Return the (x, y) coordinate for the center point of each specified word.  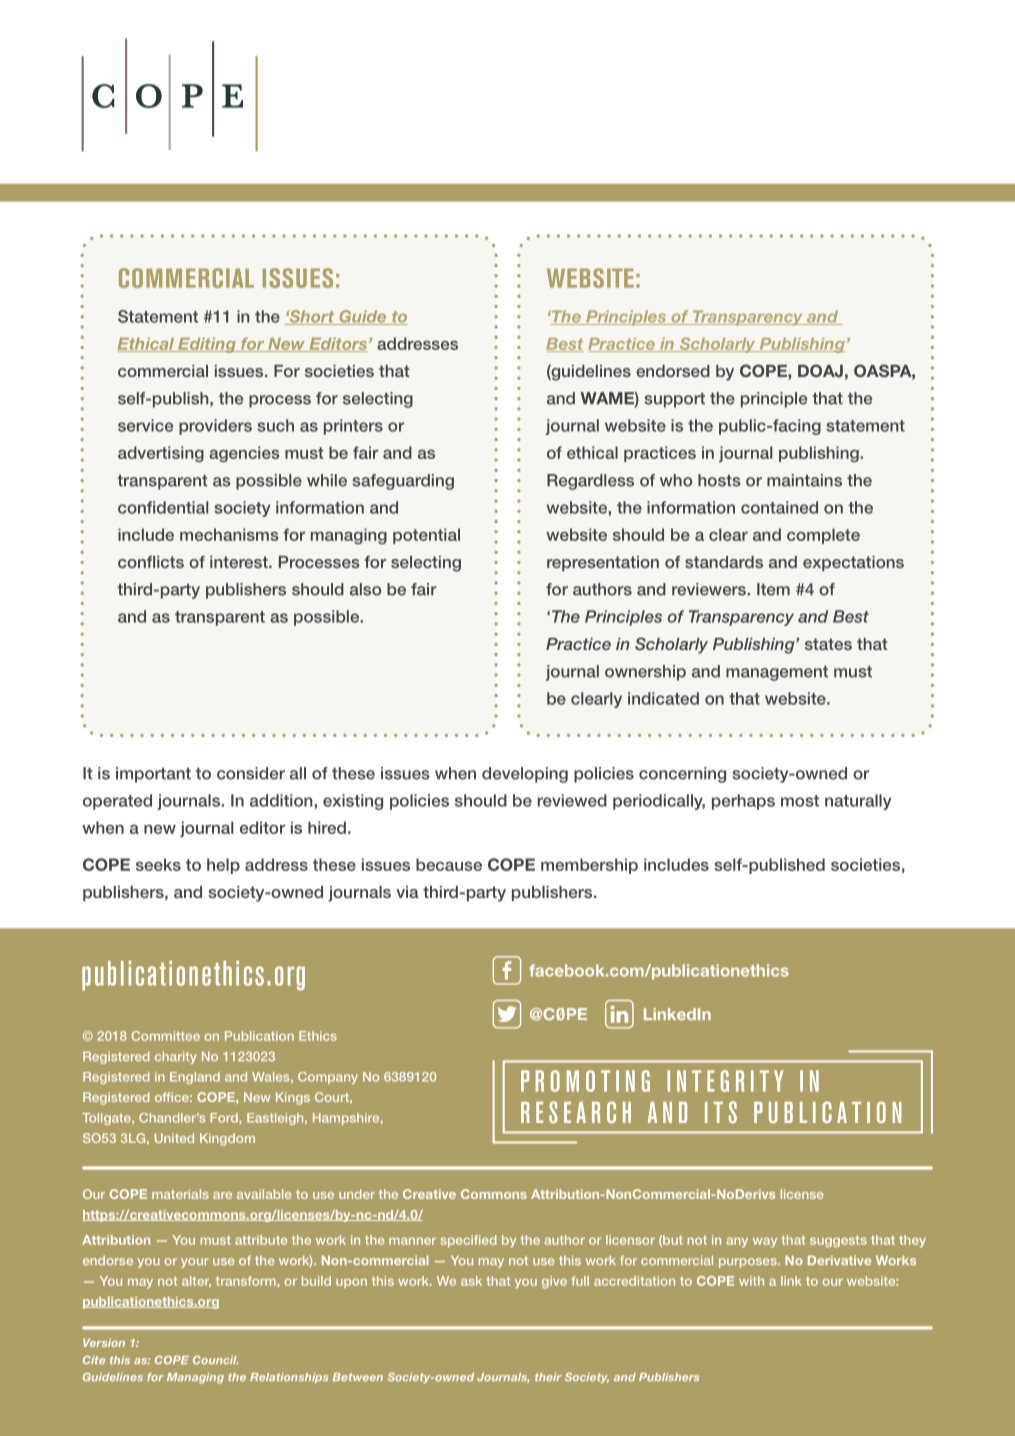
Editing (207, 345)
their (548, 1377)
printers (353, 427)
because (449, 864)
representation (603, 563)
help (223, 866)
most (800, 801)
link (791, 1281)
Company (328, 1078)
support (675, 400)
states (828, 644)
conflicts (151, 562)
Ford (225, 1118)
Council (215, 1360)
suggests (838, 1242)
